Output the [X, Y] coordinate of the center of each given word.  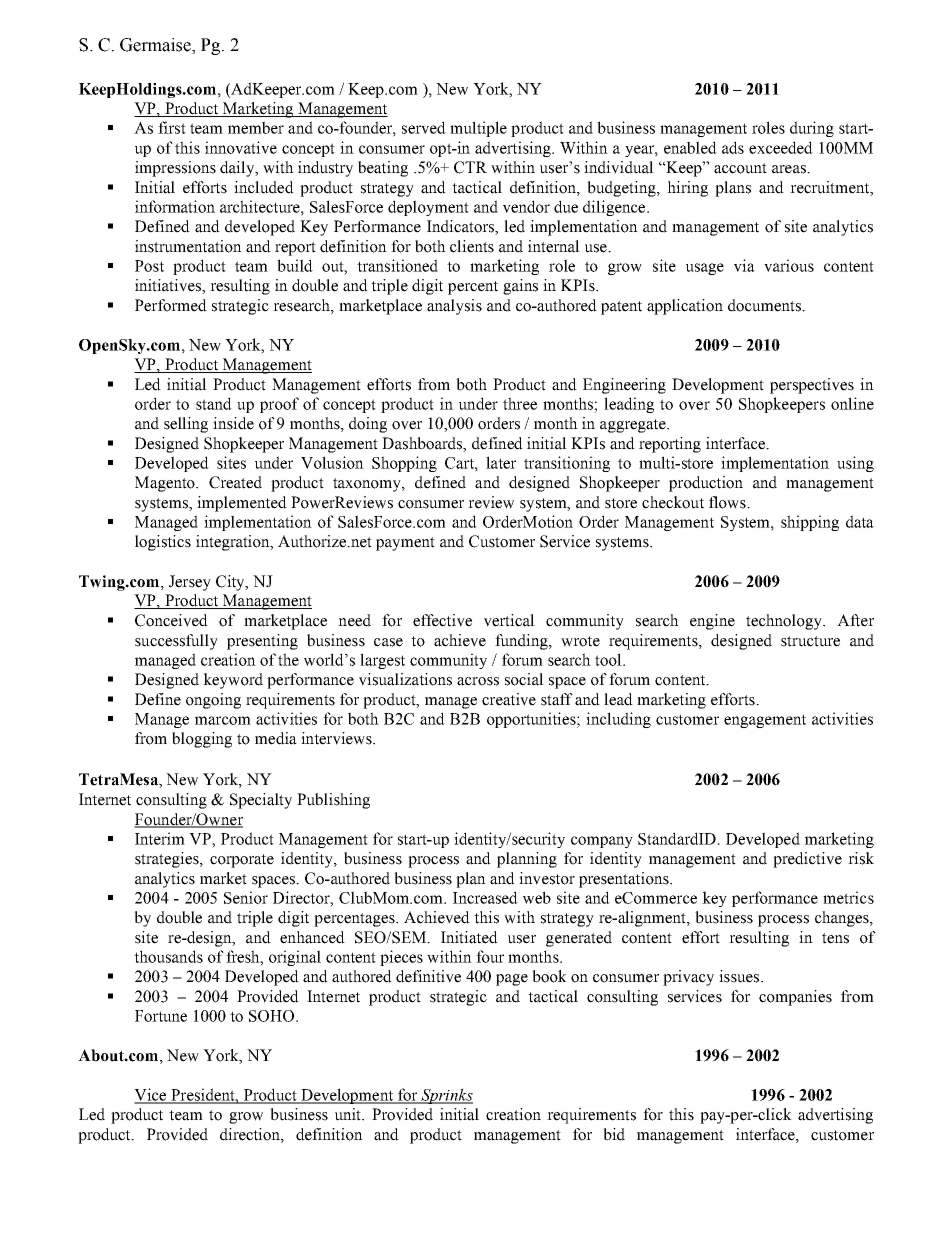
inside [233, 423]
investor [547, 878]
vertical [509, 620]
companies [795, 998]
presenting [262, 642]
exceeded [781, 147]
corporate [242, 861]
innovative [241, 147]
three [520, 403]
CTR [470, 167]
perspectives [812, 386]
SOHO [271, 1016]
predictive [807, 860]
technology [785, 622]
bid [614, 1134]
